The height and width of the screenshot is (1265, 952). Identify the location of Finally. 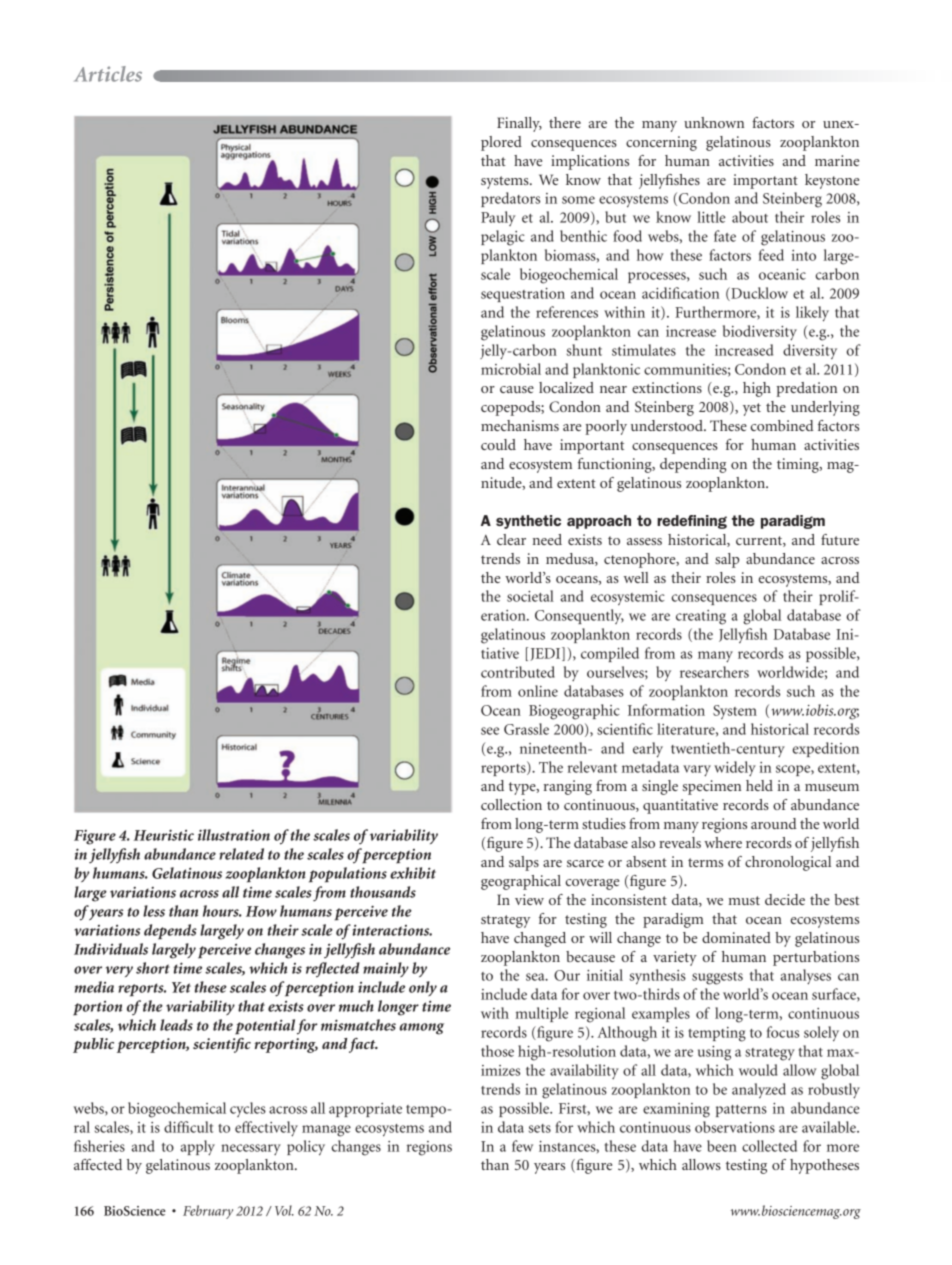
(519, 124).
